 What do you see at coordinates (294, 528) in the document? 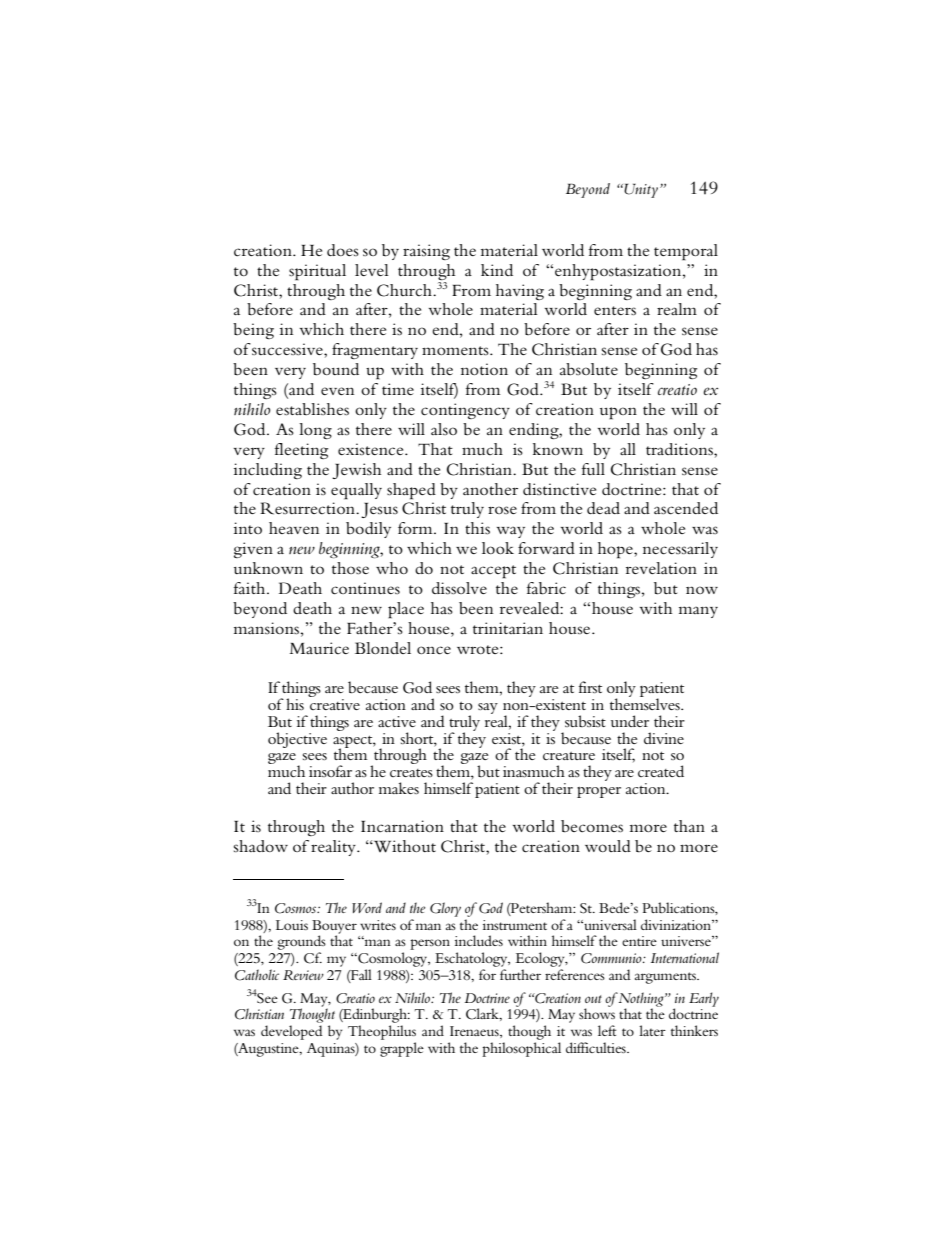
I see `heaven` at bounding box center [294, 528].
